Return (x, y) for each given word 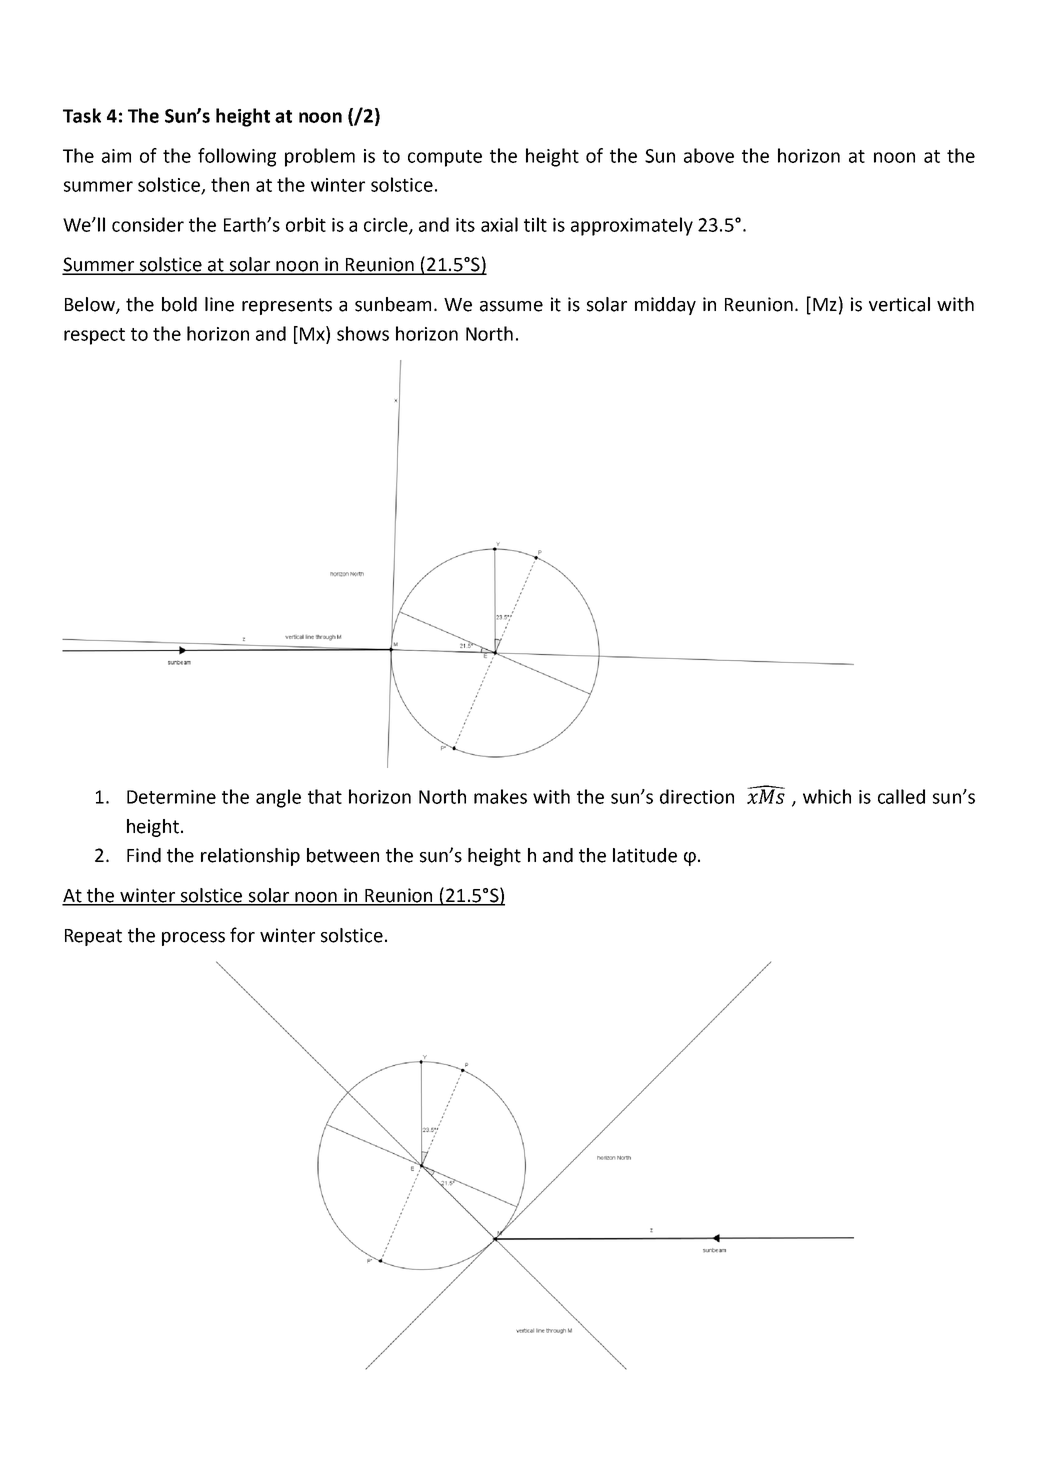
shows (363, 333)
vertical (899, 304)
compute (445, 158)
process (193, 939)
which (827, 796)
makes (500, 796)
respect (94, 336)
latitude (645, 855)
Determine (171, 797)
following (237, 157)
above (709, 155)
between (343, 855)
